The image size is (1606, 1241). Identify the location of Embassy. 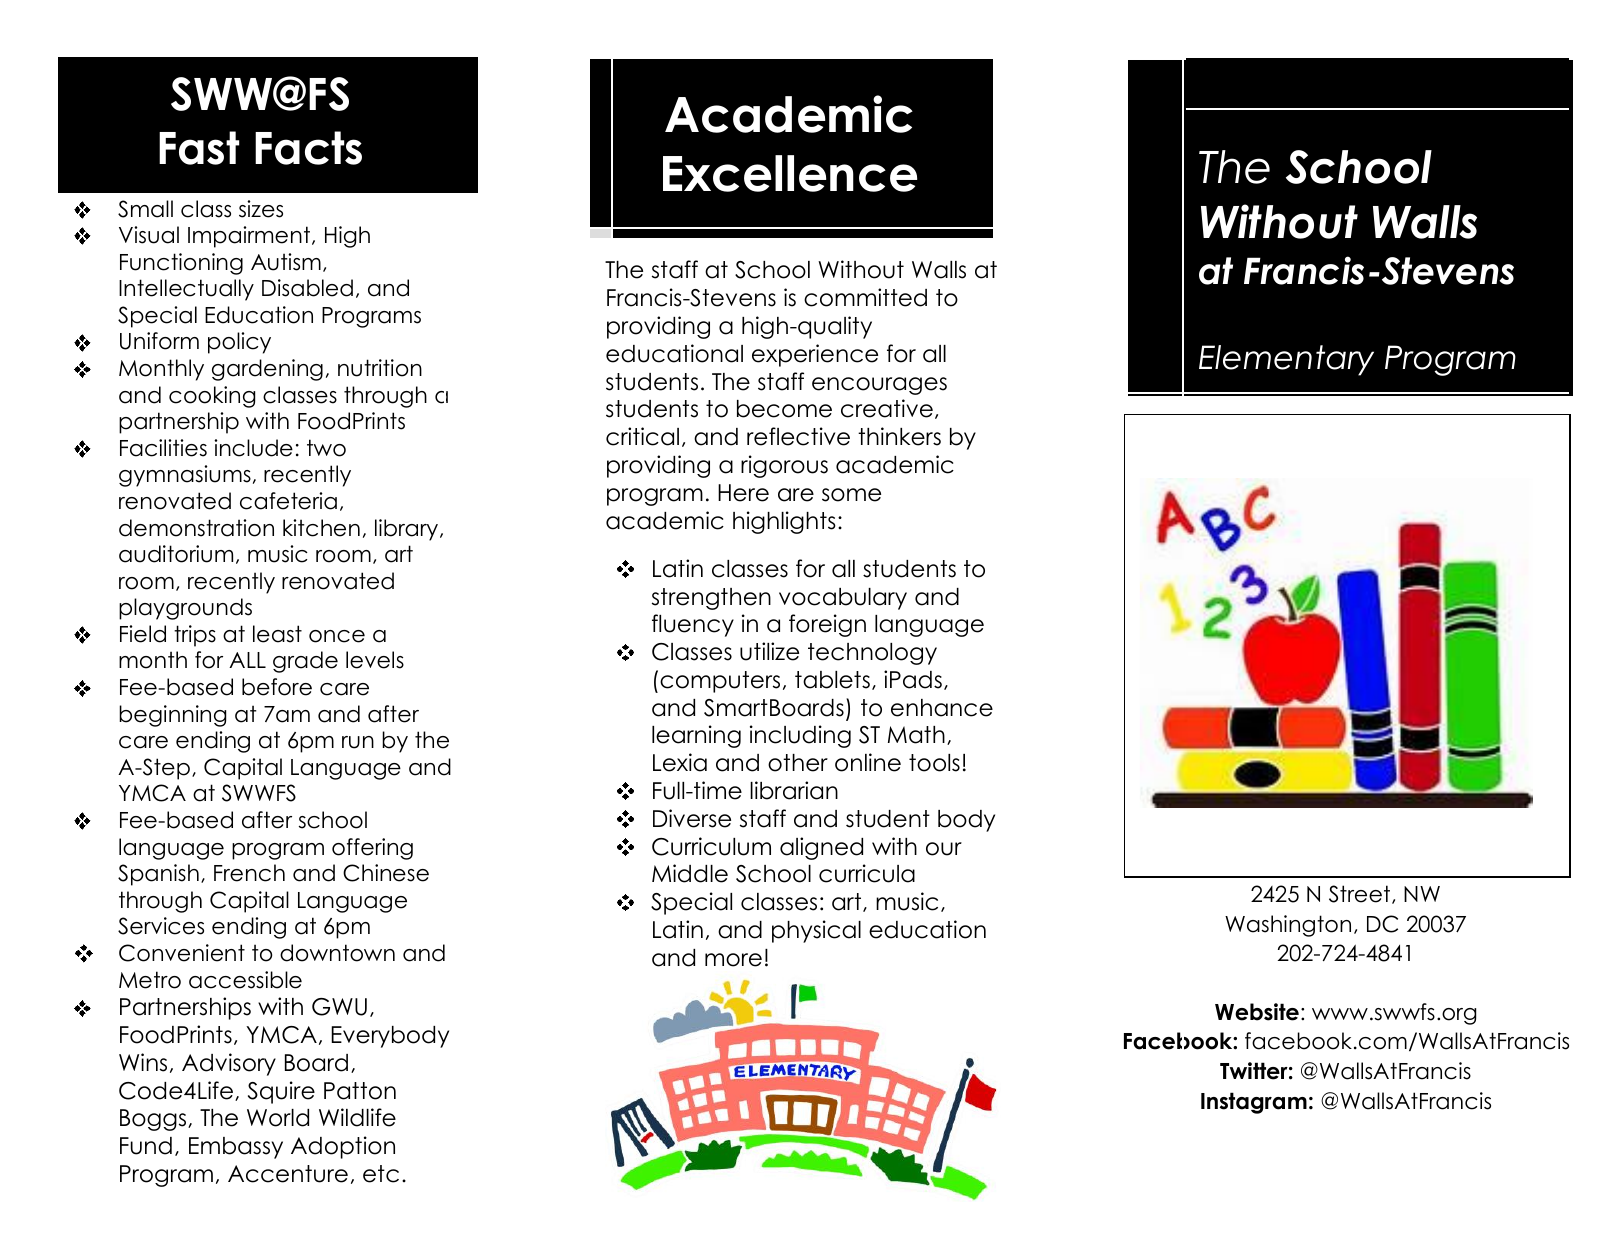
(236, 1148).
